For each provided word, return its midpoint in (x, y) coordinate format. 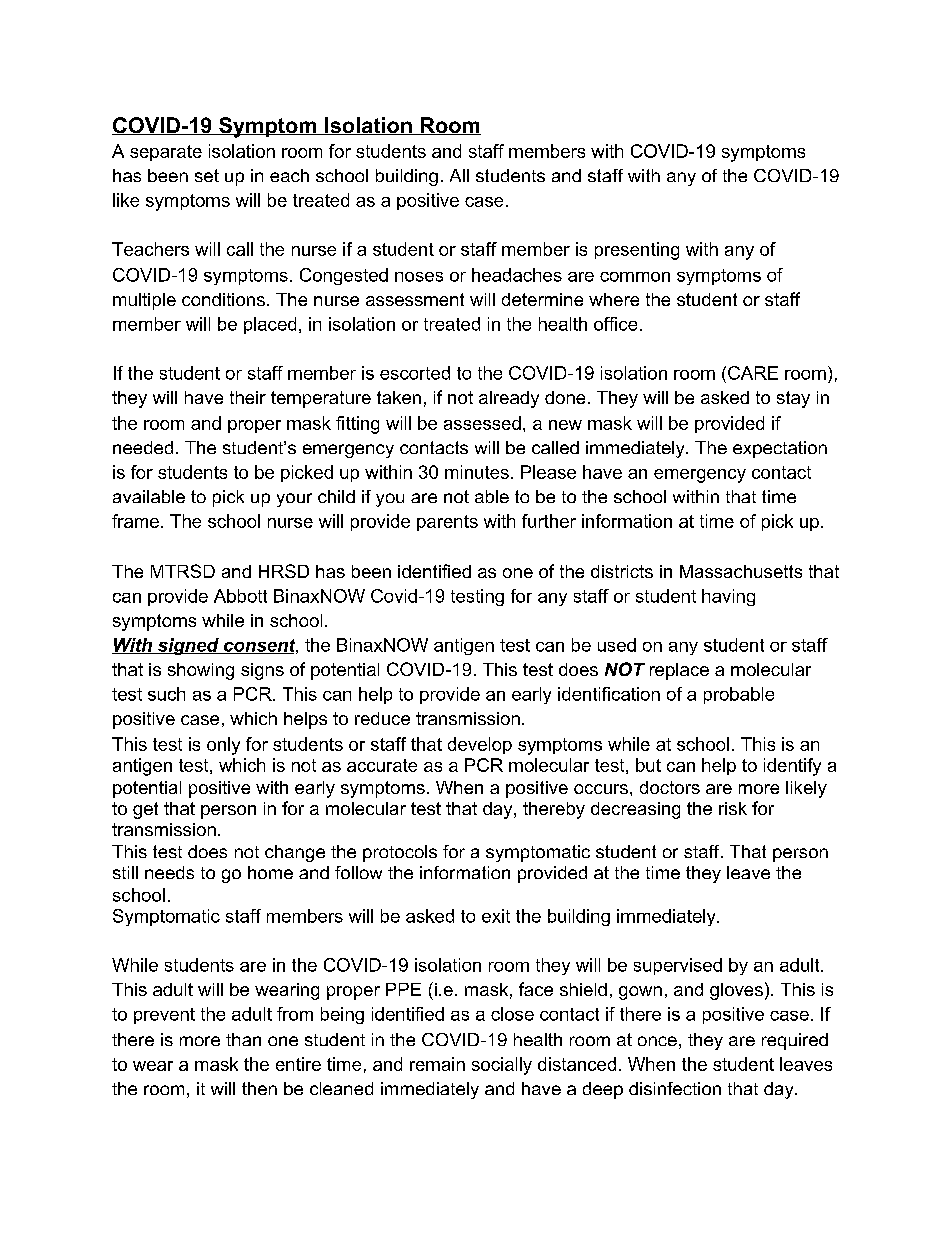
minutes (477, 472)
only (223, 746)
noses (419, 277)
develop (480, 745)
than (243, 1039)
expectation (780, 449)
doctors (670, 787)
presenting (637, 251)
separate (166, 153)
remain (437, 1064)
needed (143, 447)
